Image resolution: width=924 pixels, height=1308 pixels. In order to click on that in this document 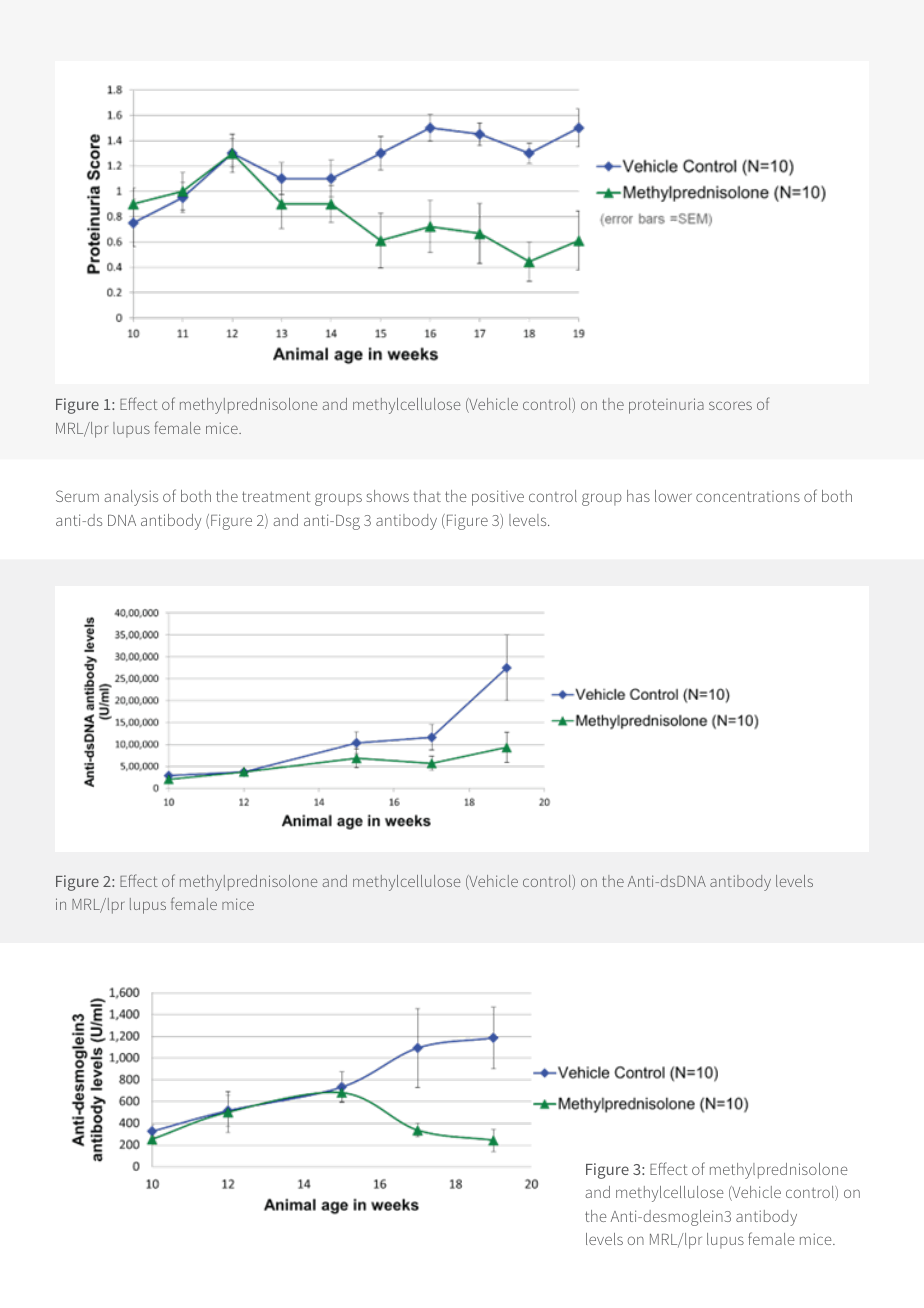, I will do `click(427, 496)`.
